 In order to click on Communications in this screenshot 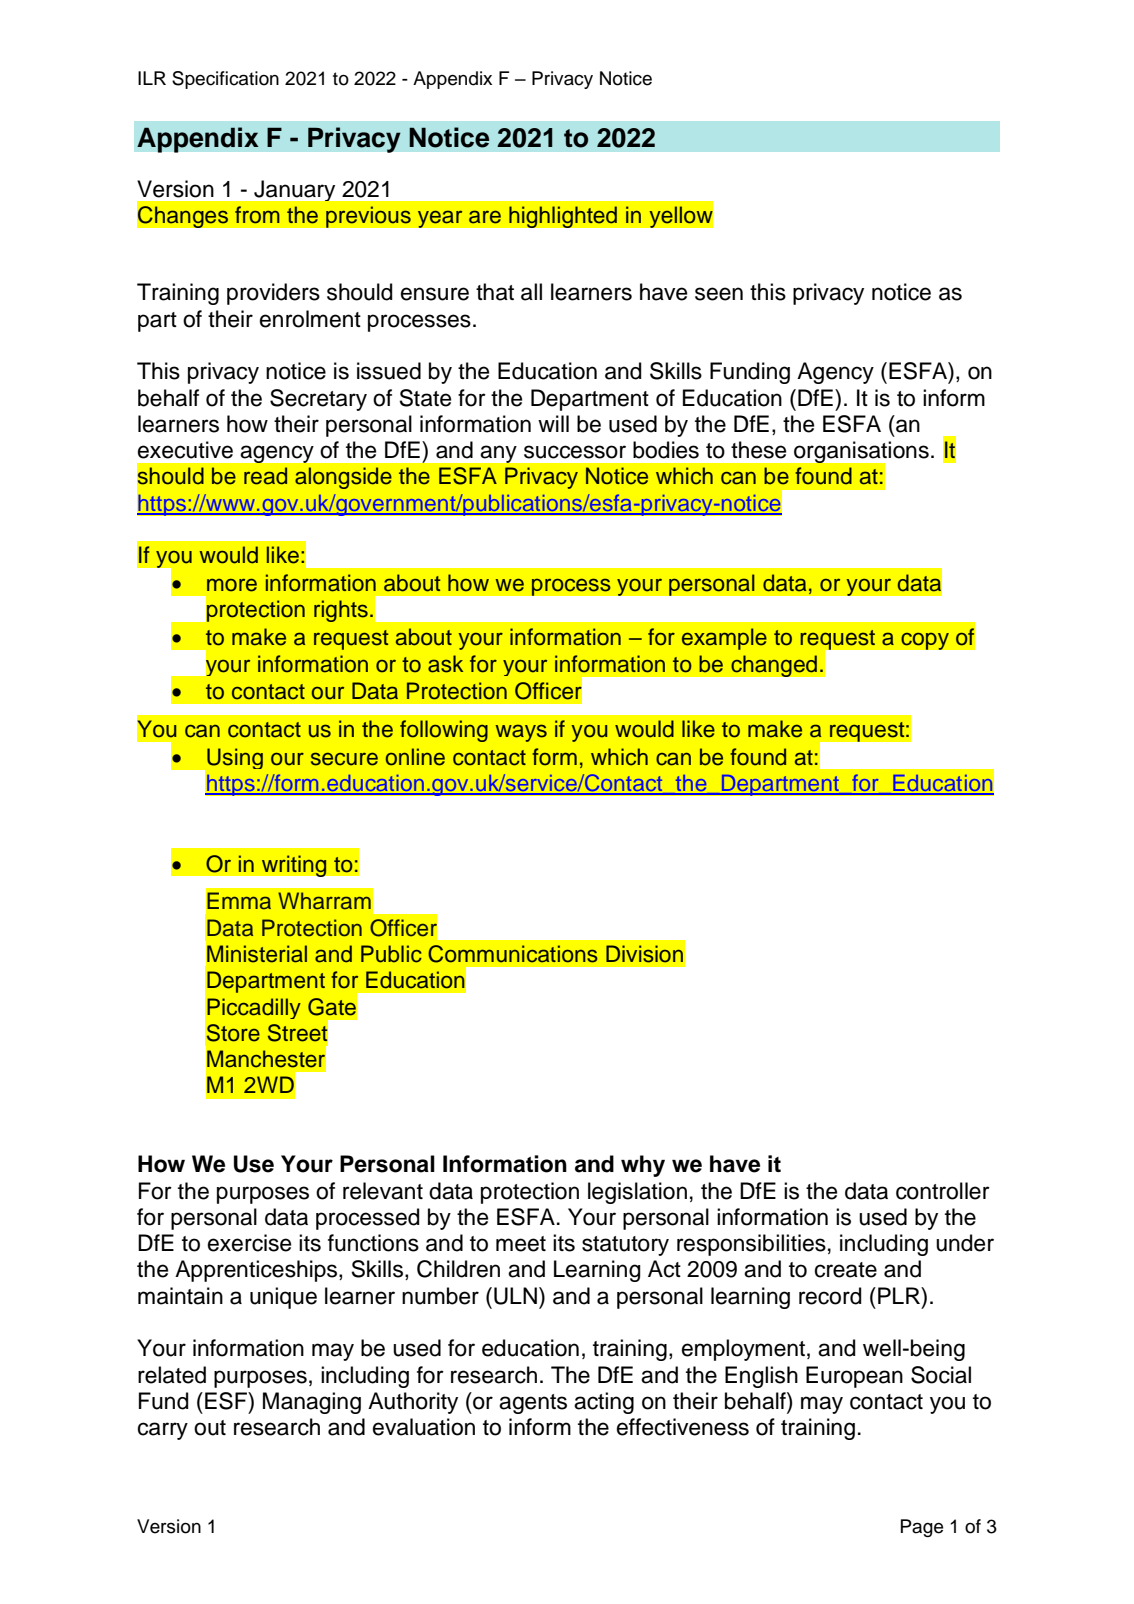, I will do `click(513, 954)`.
